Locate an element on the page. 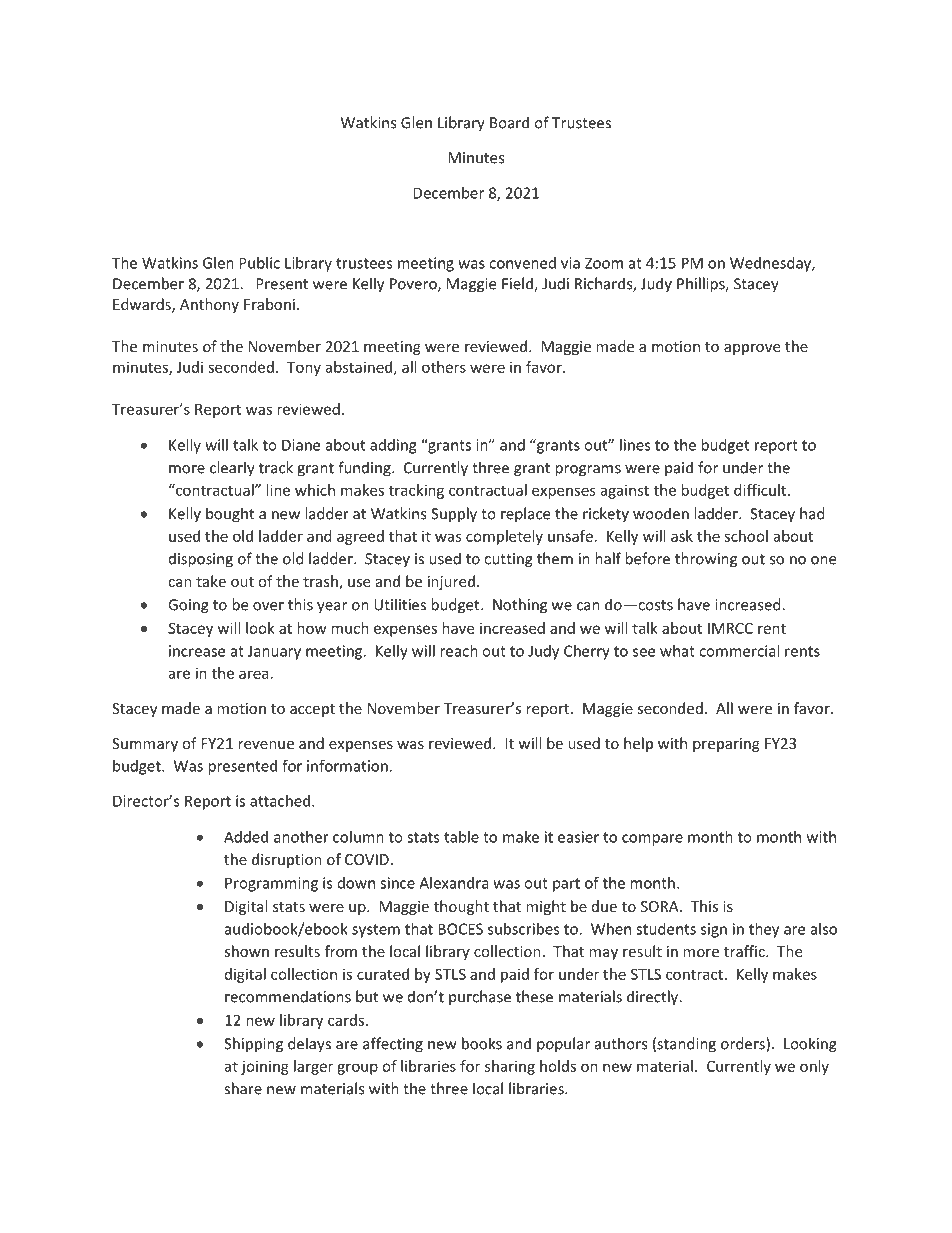 The height and width of the image is (1233, 952). table is located at coordinates (461, 837).
